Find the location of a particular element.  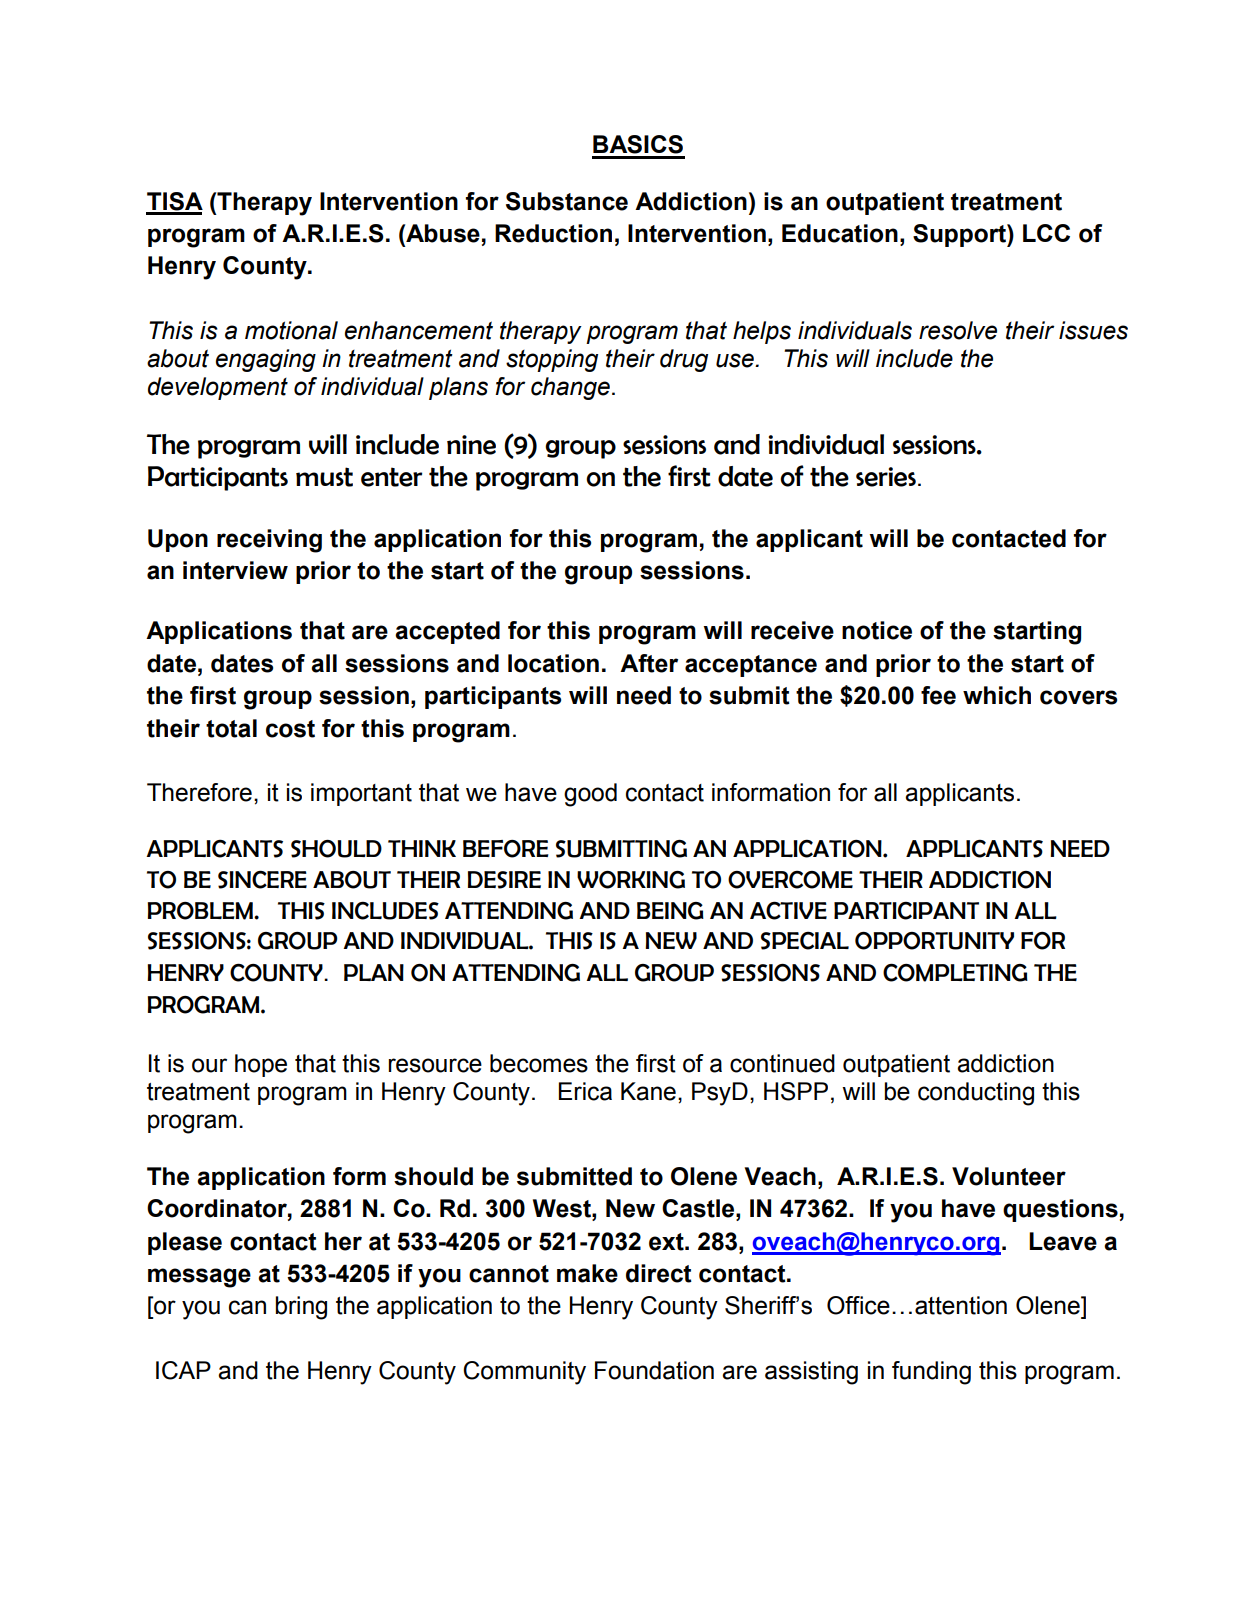

Reduction is located at coordinates (553, 233).
